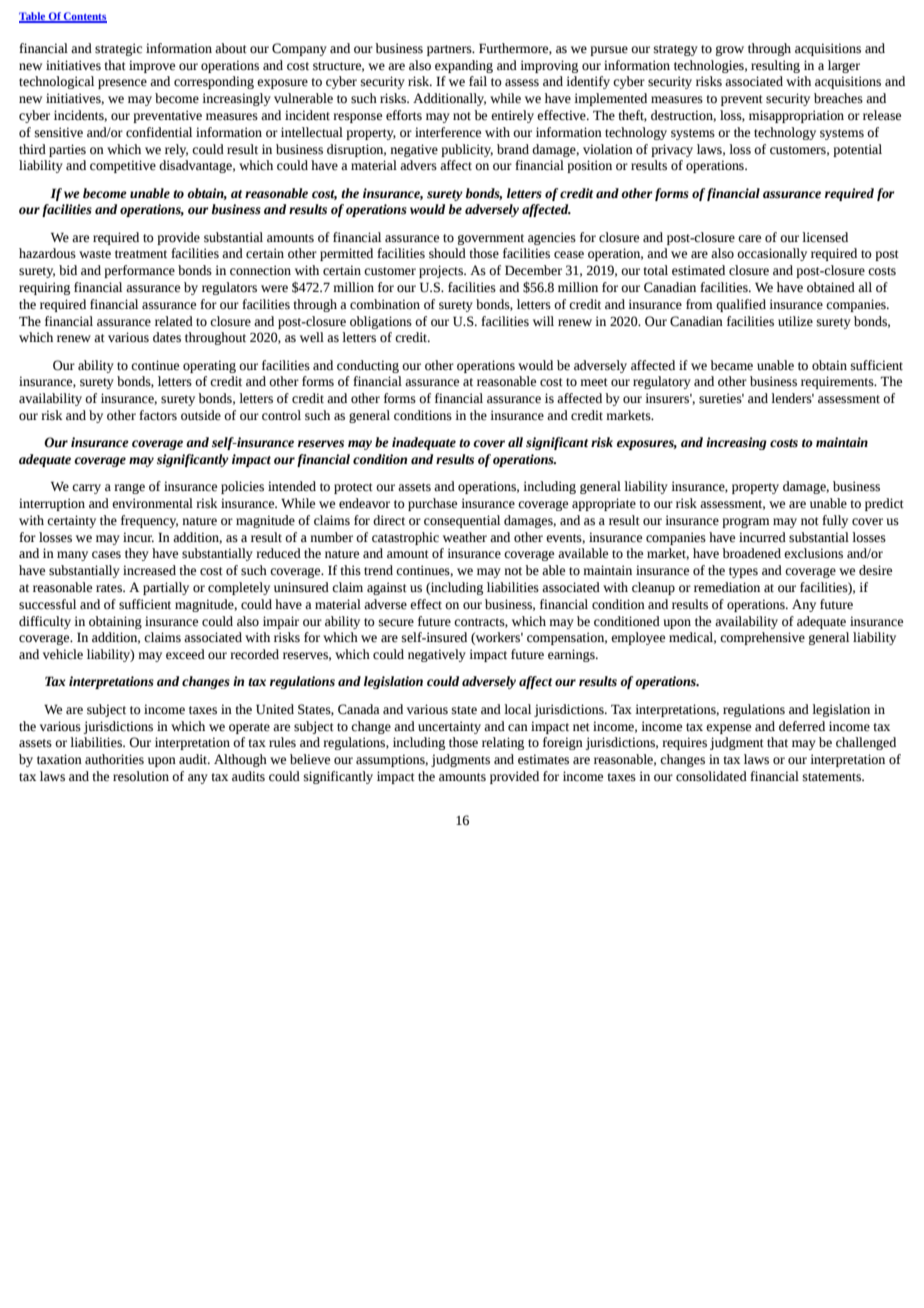 This document has width=924, height=1308. What do you see at coordinates (141, 254) in the document?
I see `treatment` at bounding box center [141, 254].
